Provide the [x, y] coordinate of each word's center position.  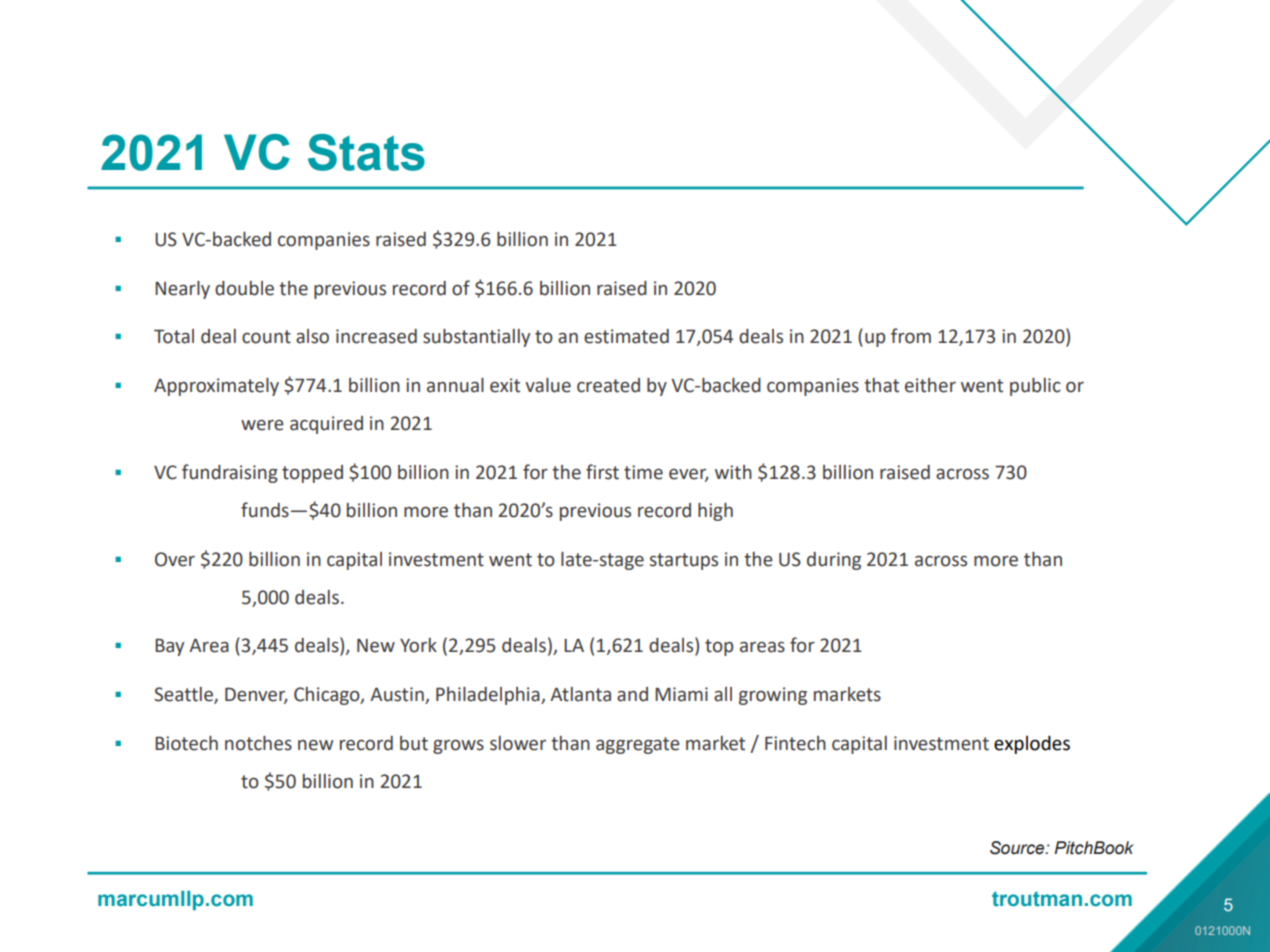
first [602, 472]
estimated [626, 336]
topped [312, 474]
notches [258, 743]
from [911, 336]
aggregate [638, 745]
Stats [366, 152]
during [834, 561]
